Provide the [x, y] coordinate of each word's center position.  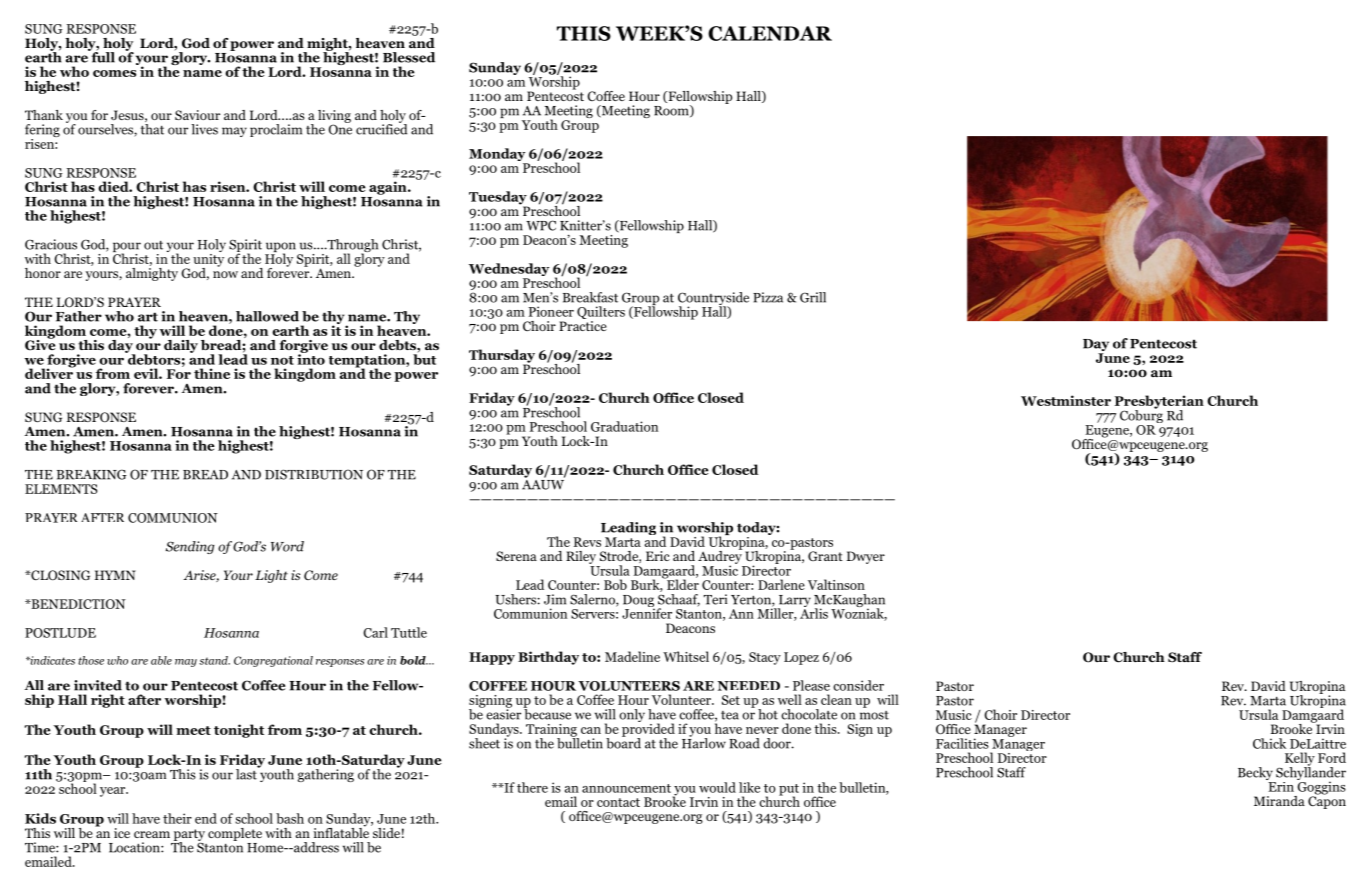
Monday [498, 156]
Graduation [624, 426]
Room [672, 111]
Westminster [1066, 400]
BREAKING [92, 474]
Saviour [197, 115]
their [177, 818]
